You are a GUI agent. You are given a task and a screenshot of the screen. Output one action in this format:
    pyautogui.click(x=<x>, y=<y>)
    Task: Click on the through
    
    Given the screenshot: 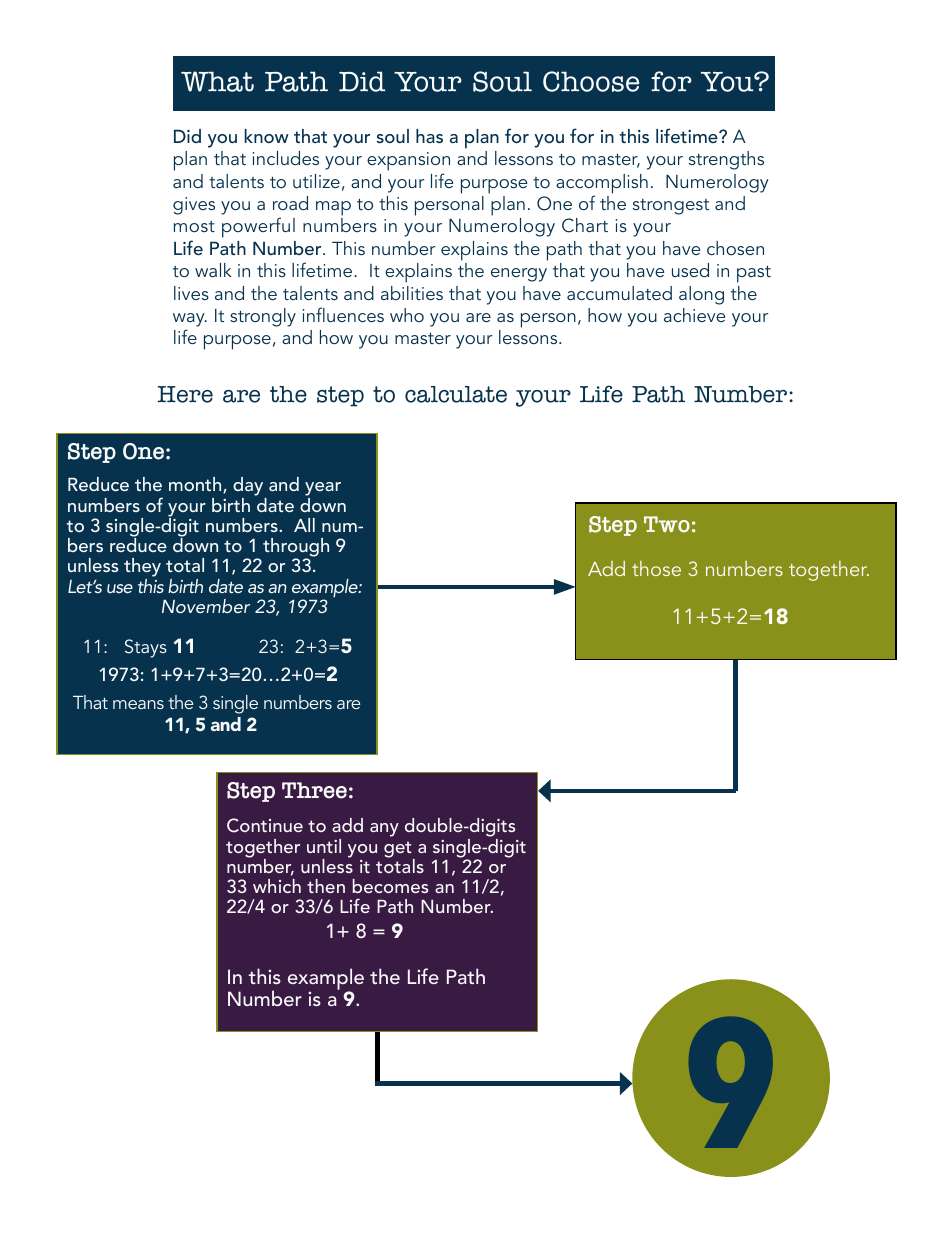 What is the action you would take?
    pyautogui.click(x=296, y=549)
